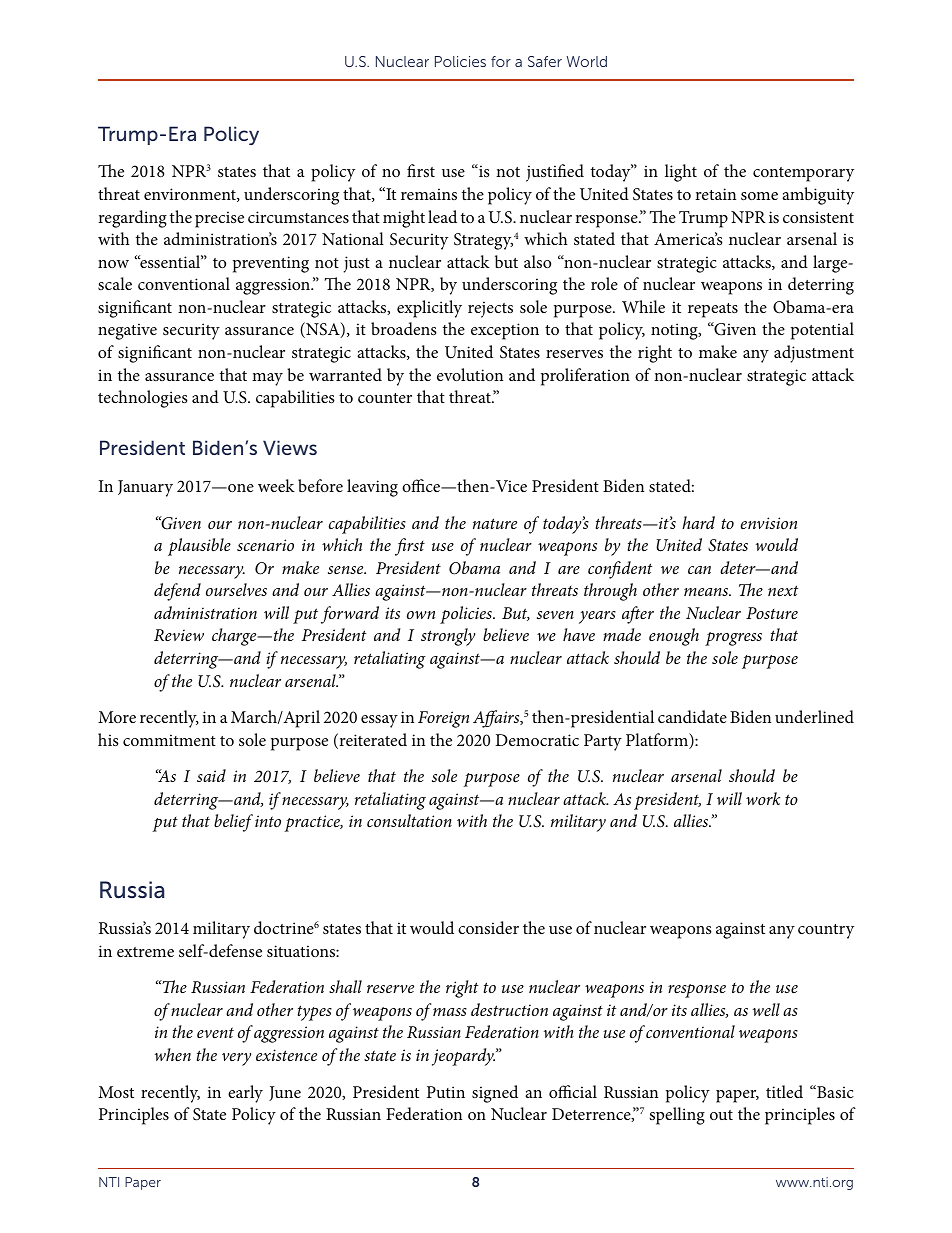 This screenshot has width=952, height=1233. Describe the element at coordinates (421, 615) in the screenshot. I see `own` at that location.
